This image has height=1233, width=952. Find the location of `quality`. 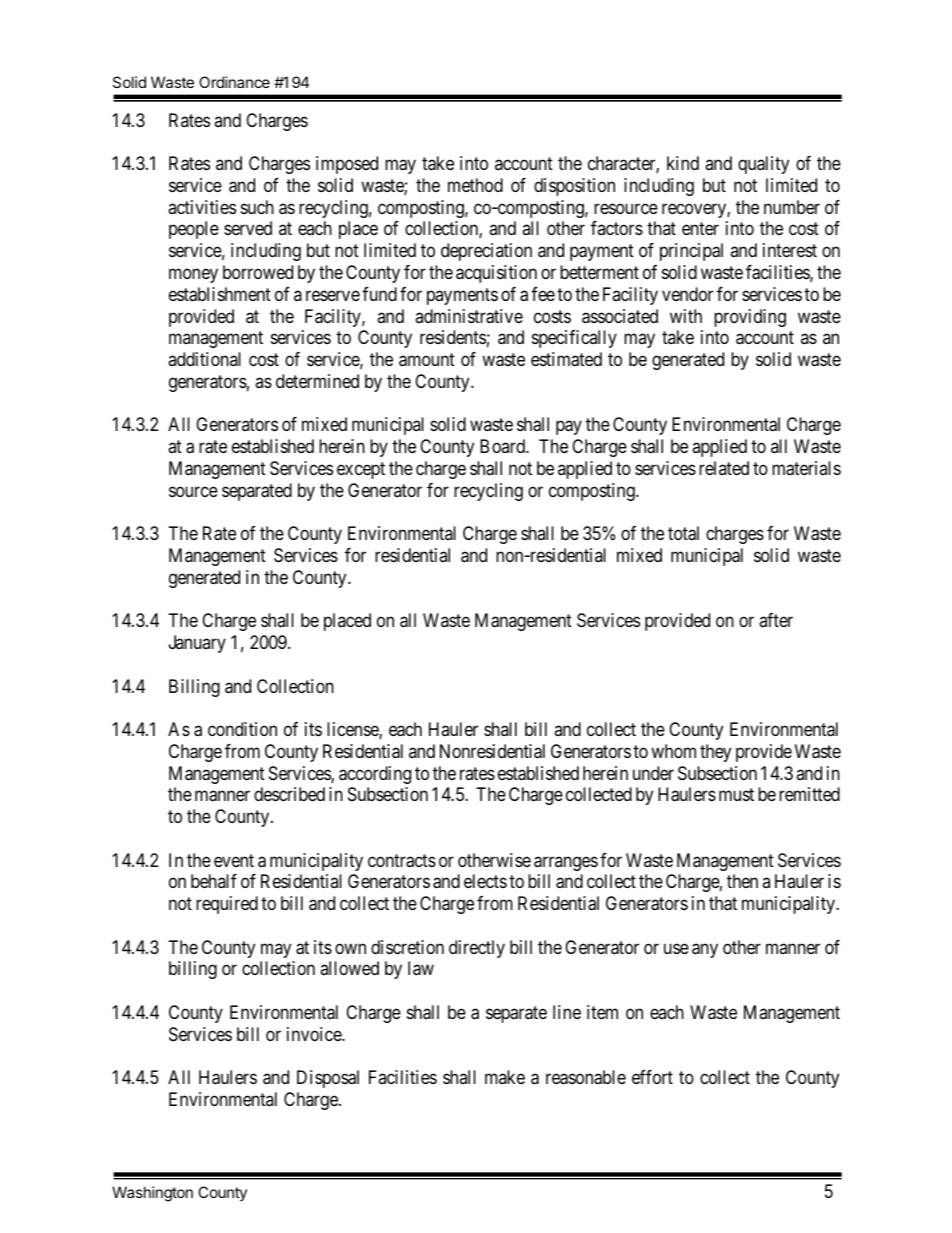

quality is located at coordinates (763, 165).
